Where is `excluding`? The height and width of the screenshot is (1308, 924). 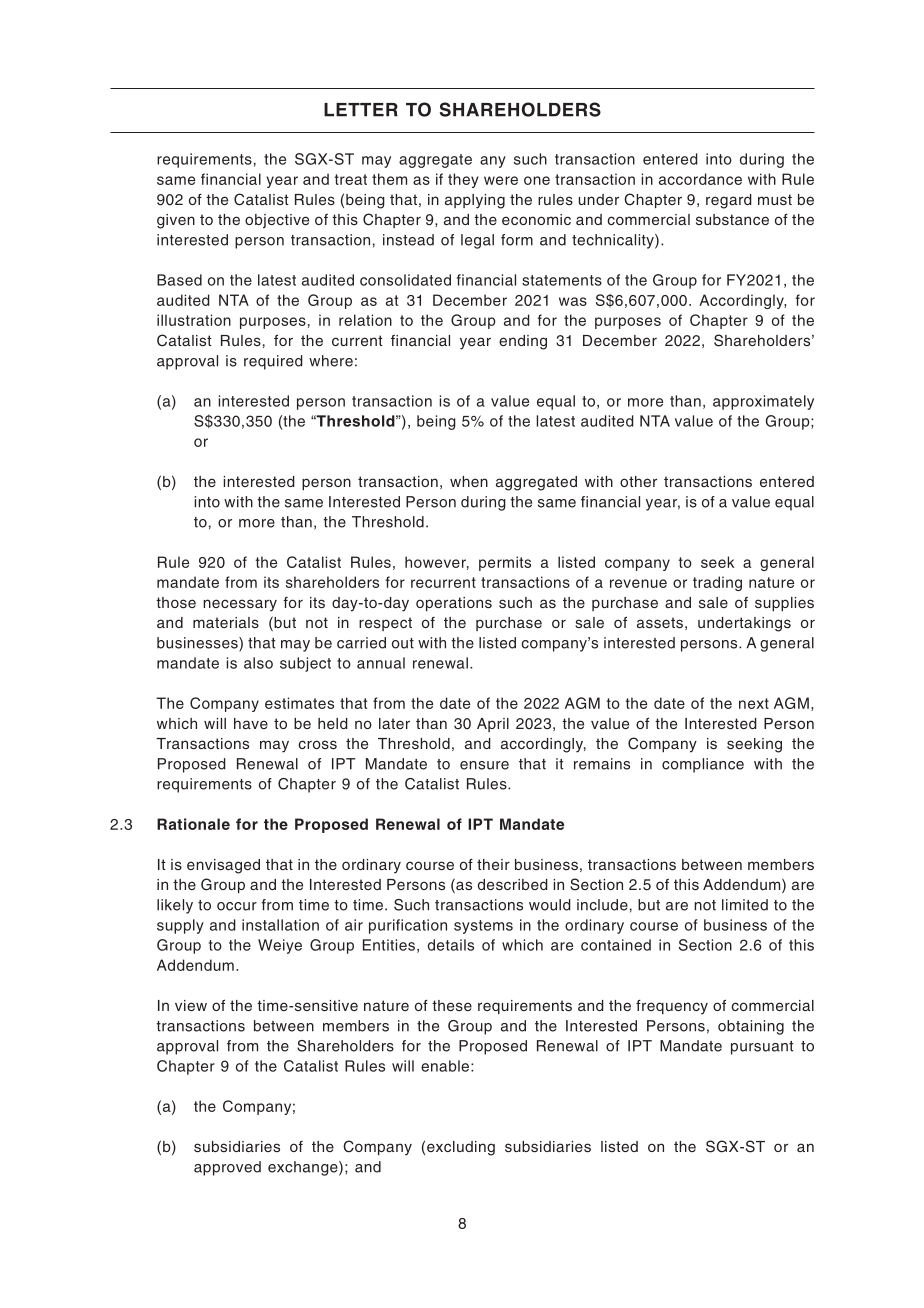 excluding is located at coordinates (461, 1148).
